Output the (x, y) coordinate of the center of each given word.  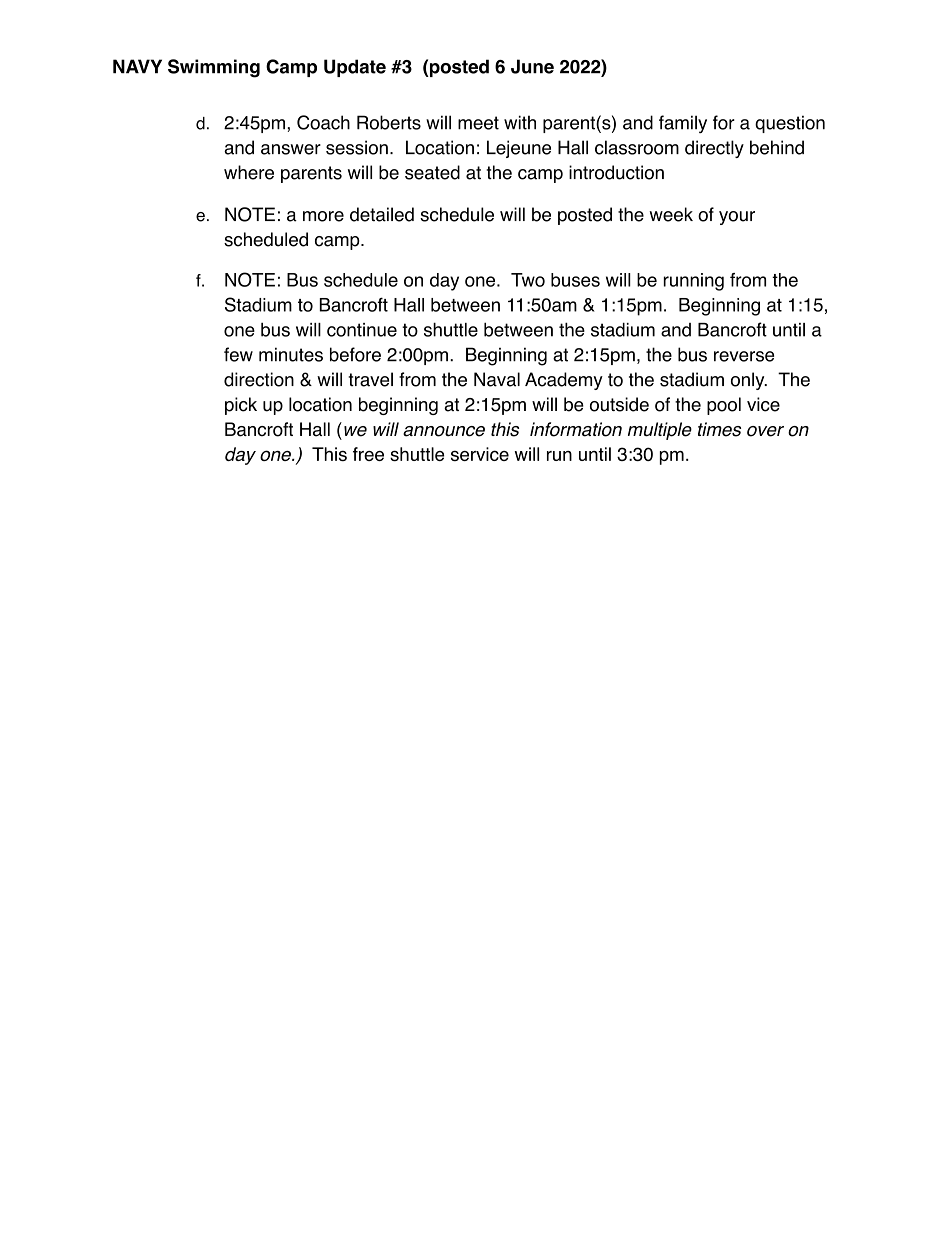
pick (241, 406)
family (683, 124)
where (249, 172)
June (532, 66)
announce (444, 431)
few (238, 354)
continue (362, 330)
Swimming (214, 68)
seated (432, 172)
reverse (744, 356)
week (671, 214)
